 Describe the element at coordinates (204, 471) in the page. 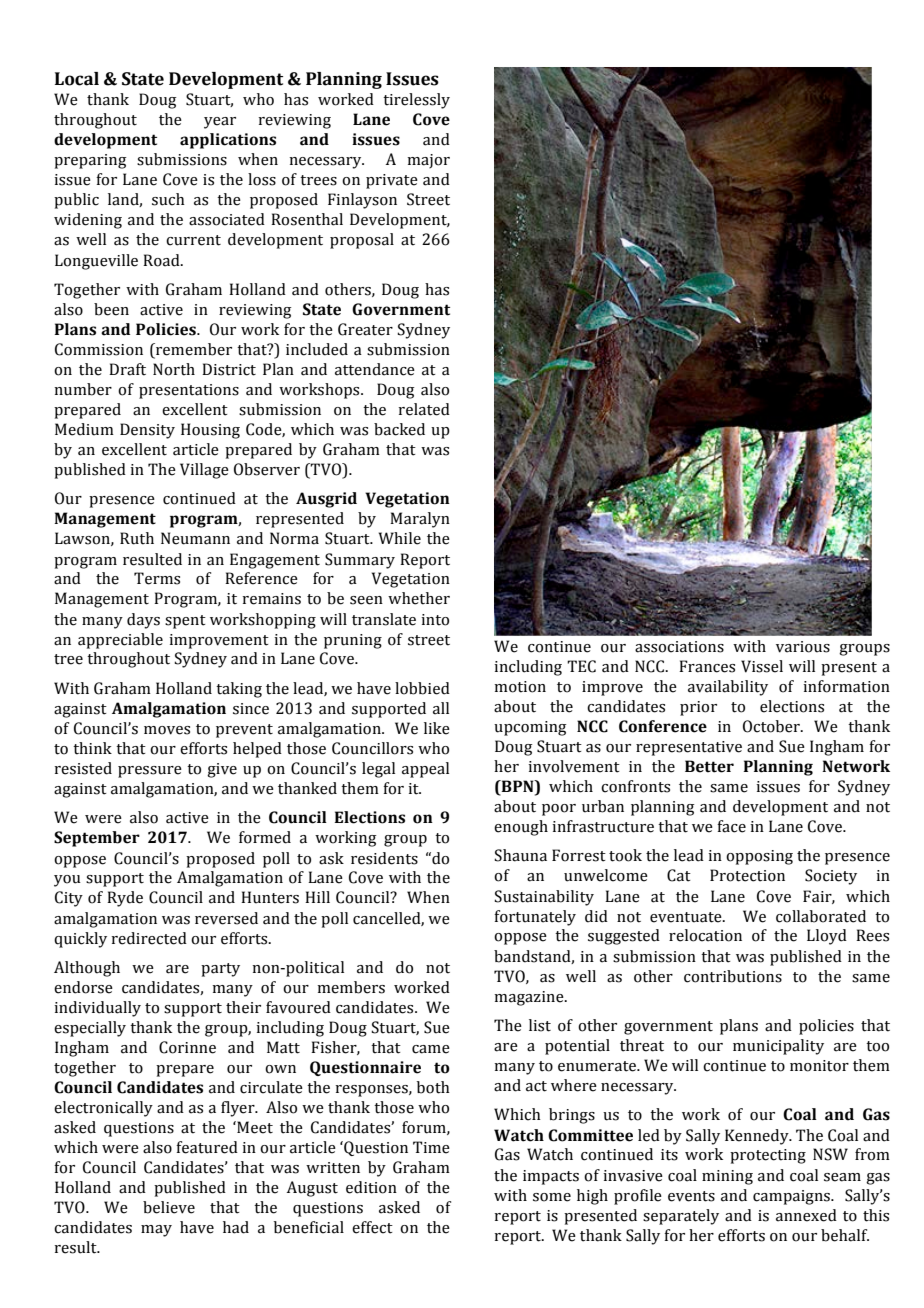

I see `Village` at that location.
